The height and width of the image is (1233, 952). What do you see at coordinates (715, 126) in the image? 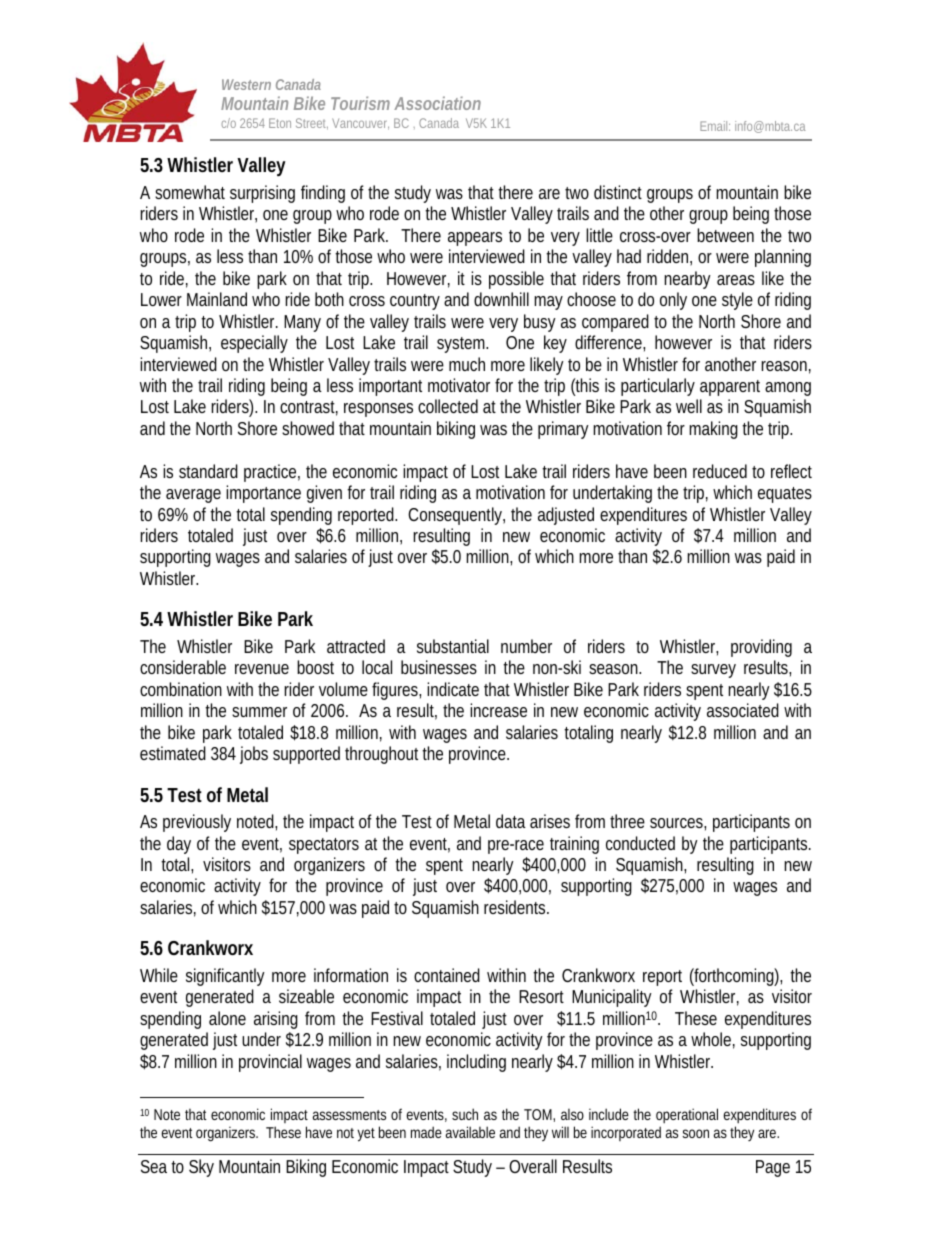
I see `Email` at bounding box center [715, 126].
